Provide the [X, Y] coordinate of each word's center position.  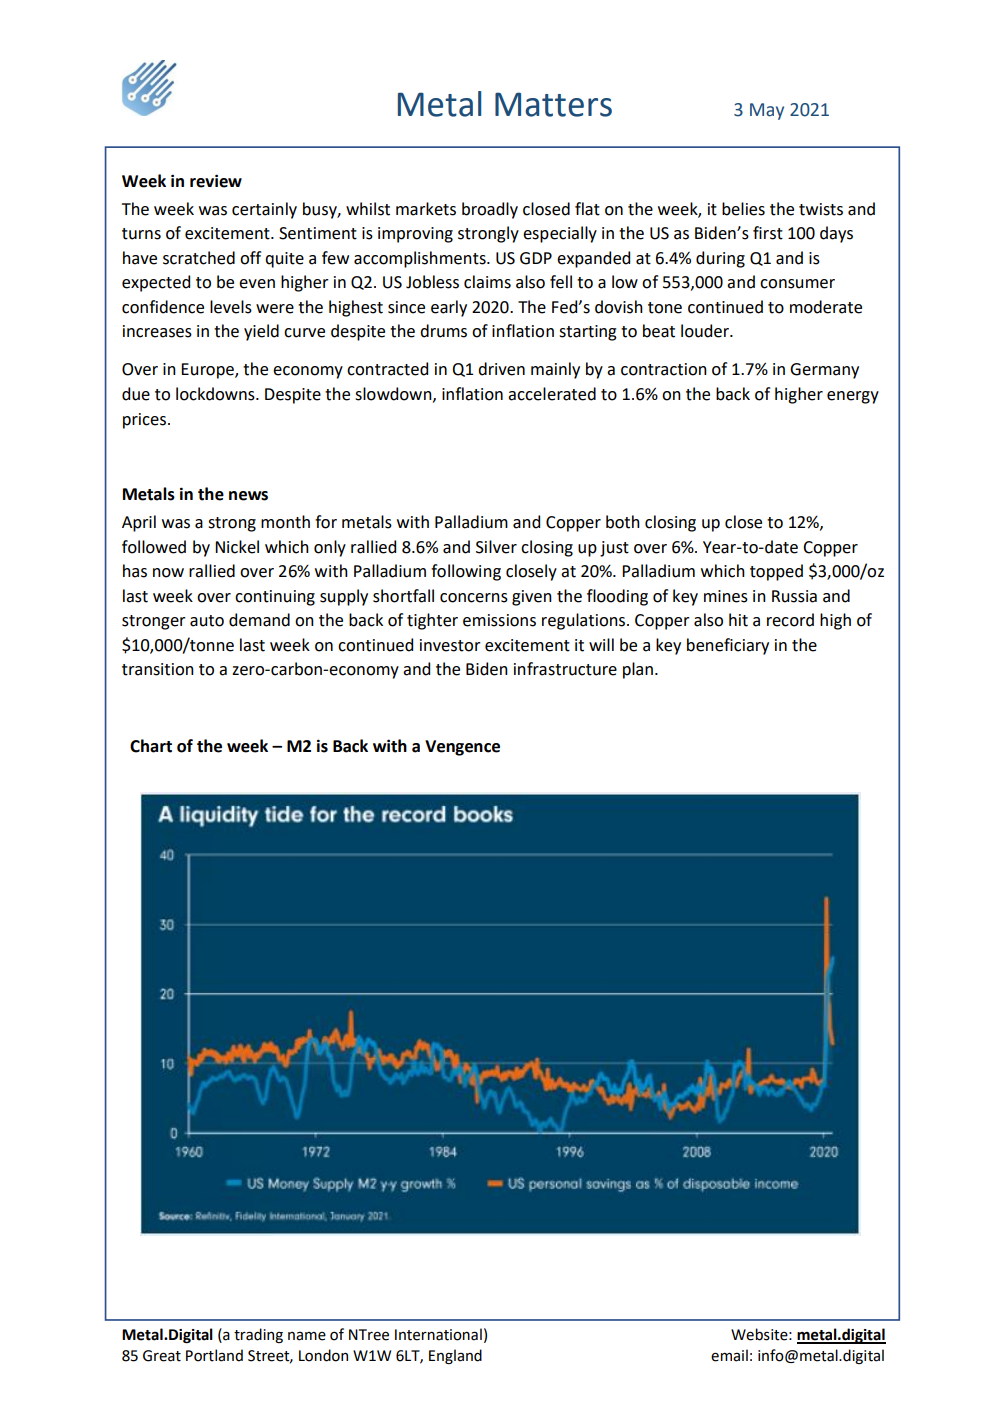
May [767, 111]
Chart [151, 746]
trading [258, 1335]
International [438, 1334]
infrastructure [565, 669]
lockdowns [216, 394]
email [729, 1355]
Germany [824, 371]
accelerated [552, 394]
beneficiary [728, 646]
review [216, 181]
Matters [553, 104]
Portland [214, 1355]
